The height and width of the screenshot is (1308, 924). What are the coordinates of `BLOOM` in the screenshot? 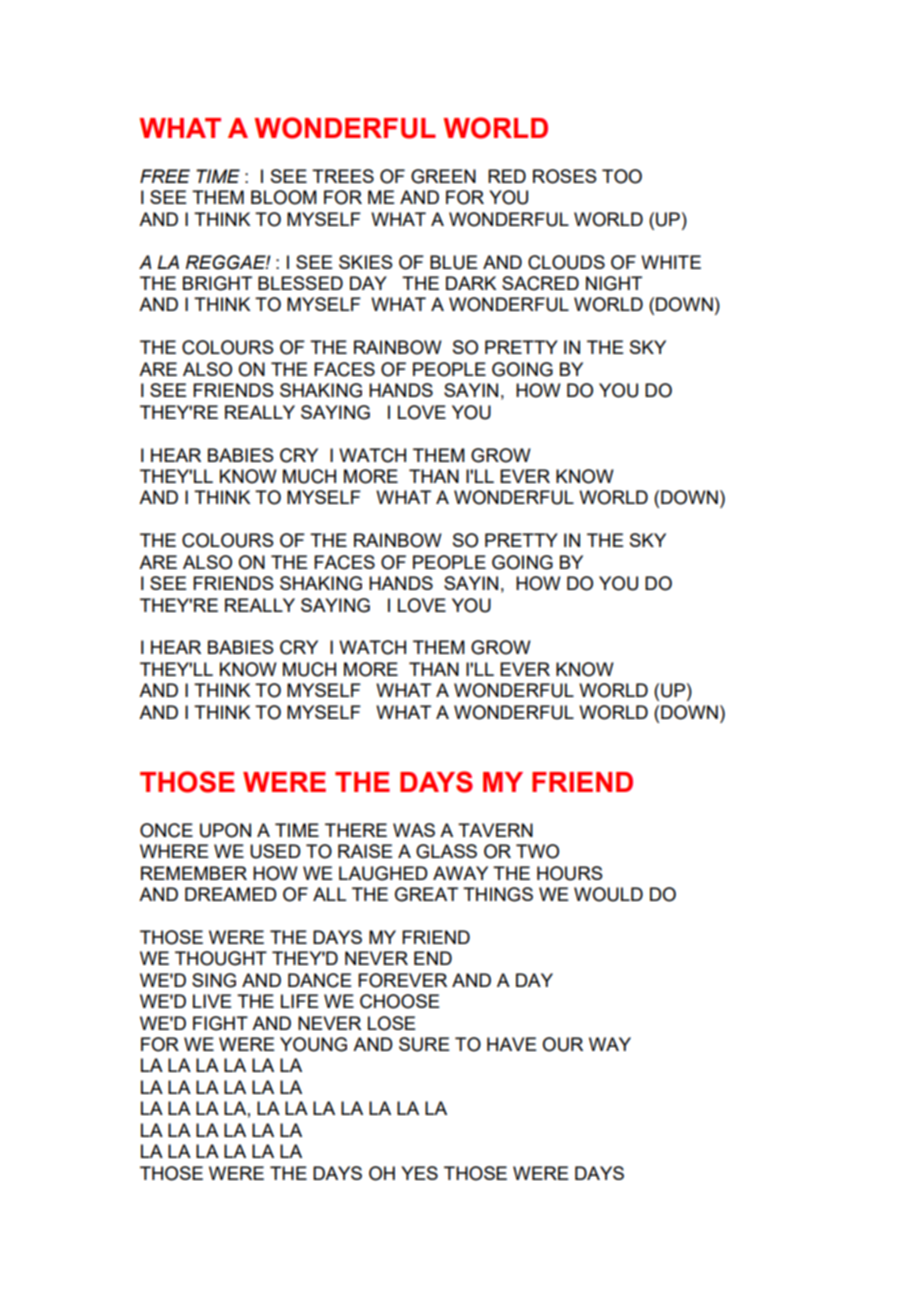 It's located at (284, 197).
